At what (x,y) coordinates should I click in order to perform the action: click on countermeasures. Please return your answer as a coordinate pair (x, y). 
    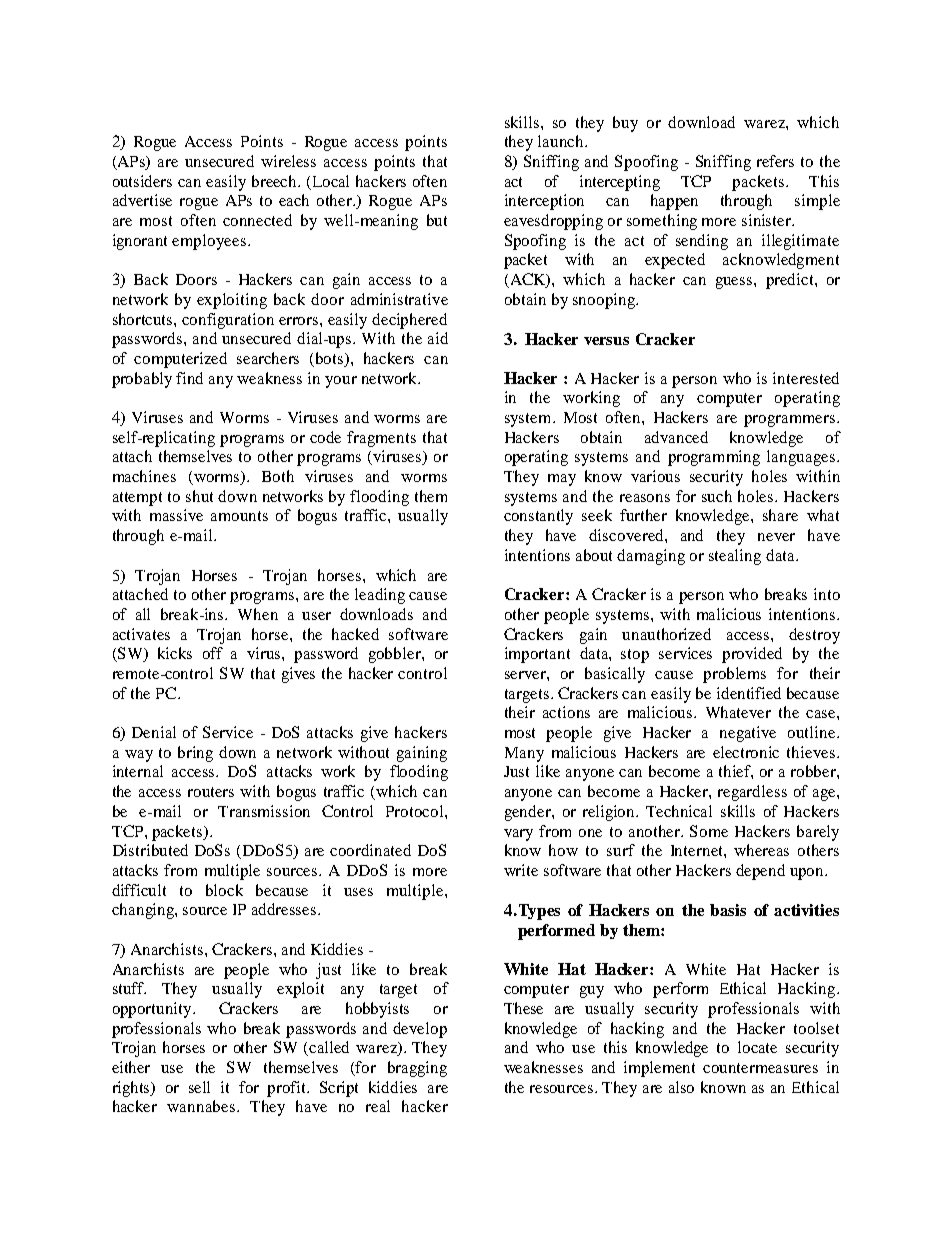
    Looking at the image, I should click on (760, 1068).
